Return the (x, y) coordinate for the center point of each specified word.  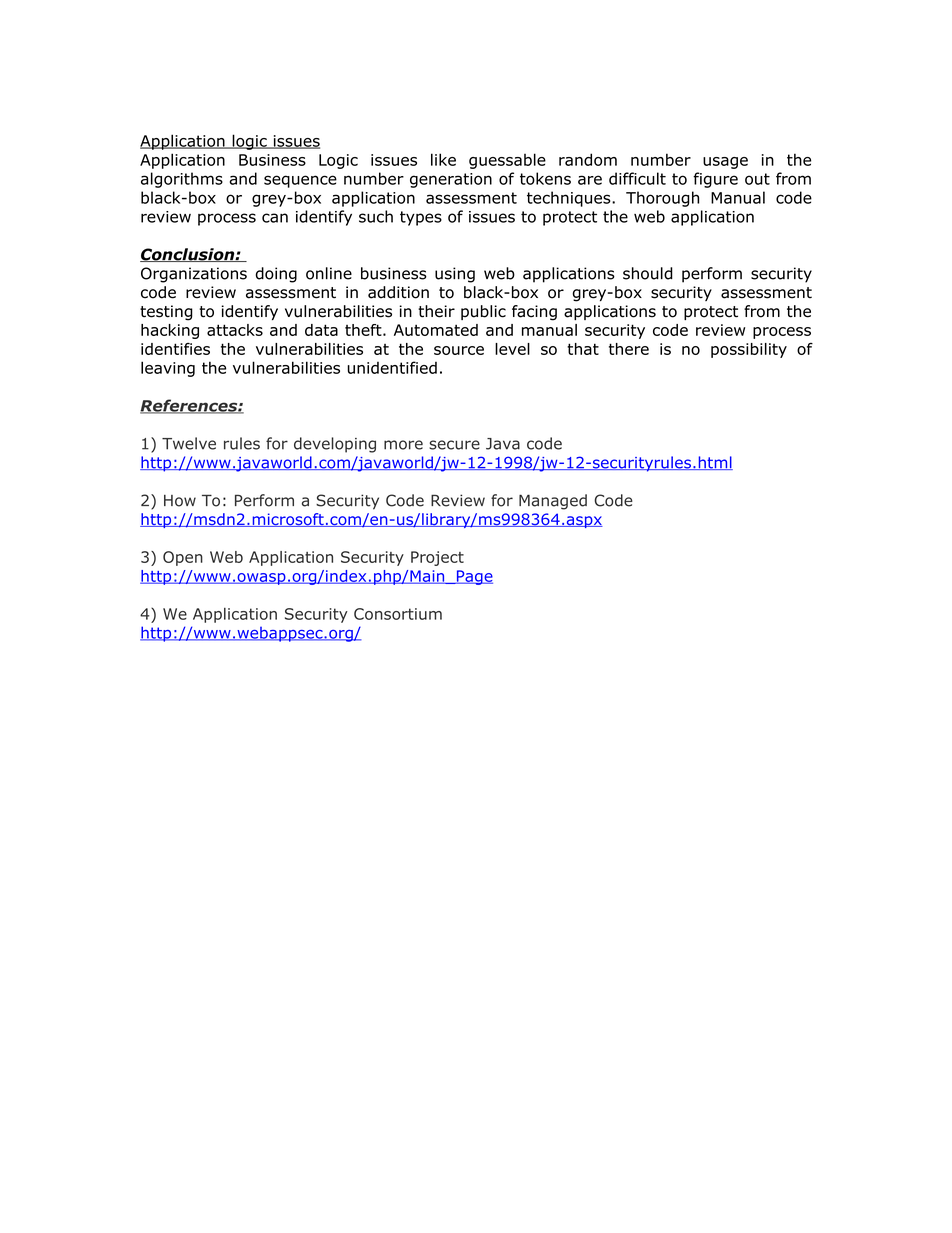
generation (451, 180)
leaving (168, 369)
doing (276, 275)
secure (454, 445)
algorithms (182, 180)
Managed (553, 502)
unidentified (392, 367)
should (648, 273)
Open (183, 558)
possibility (749, 350)
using (455, 275)
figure (715, 180)
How (180, 501)
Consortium (398, 614)
